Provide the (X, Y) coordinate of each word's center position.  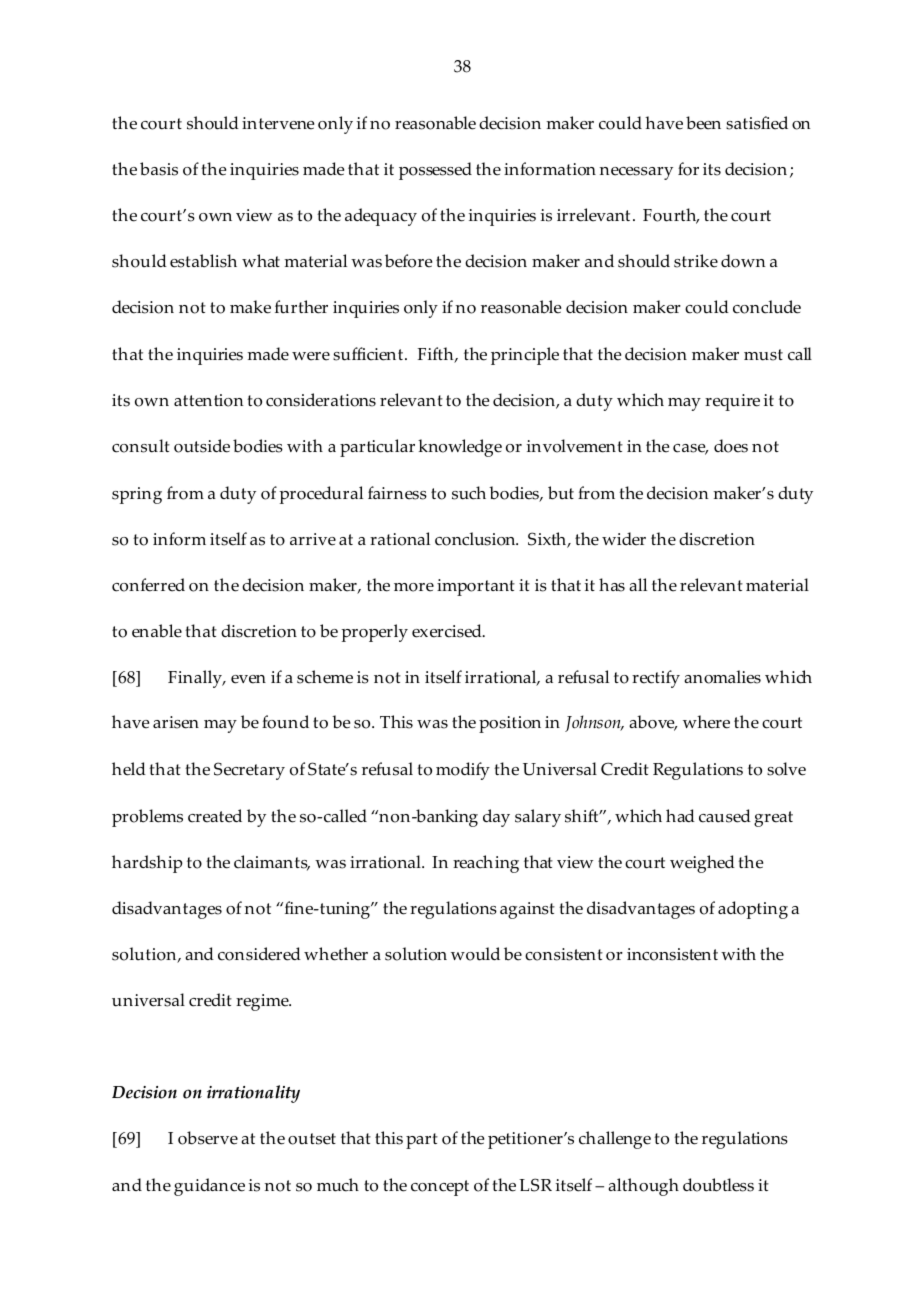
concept (440, 1188)
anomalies (722, 677)
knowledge (460, 448)
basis (159, 169)
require (732, 402)
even (248, 679)
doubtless (718, 1185)
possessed (435, 171)
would (475, 954)
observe (208, 1138)
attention (209, 400)
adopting (753, 910)
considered (259, 954)
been (703, 123)
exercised (448, 631)
